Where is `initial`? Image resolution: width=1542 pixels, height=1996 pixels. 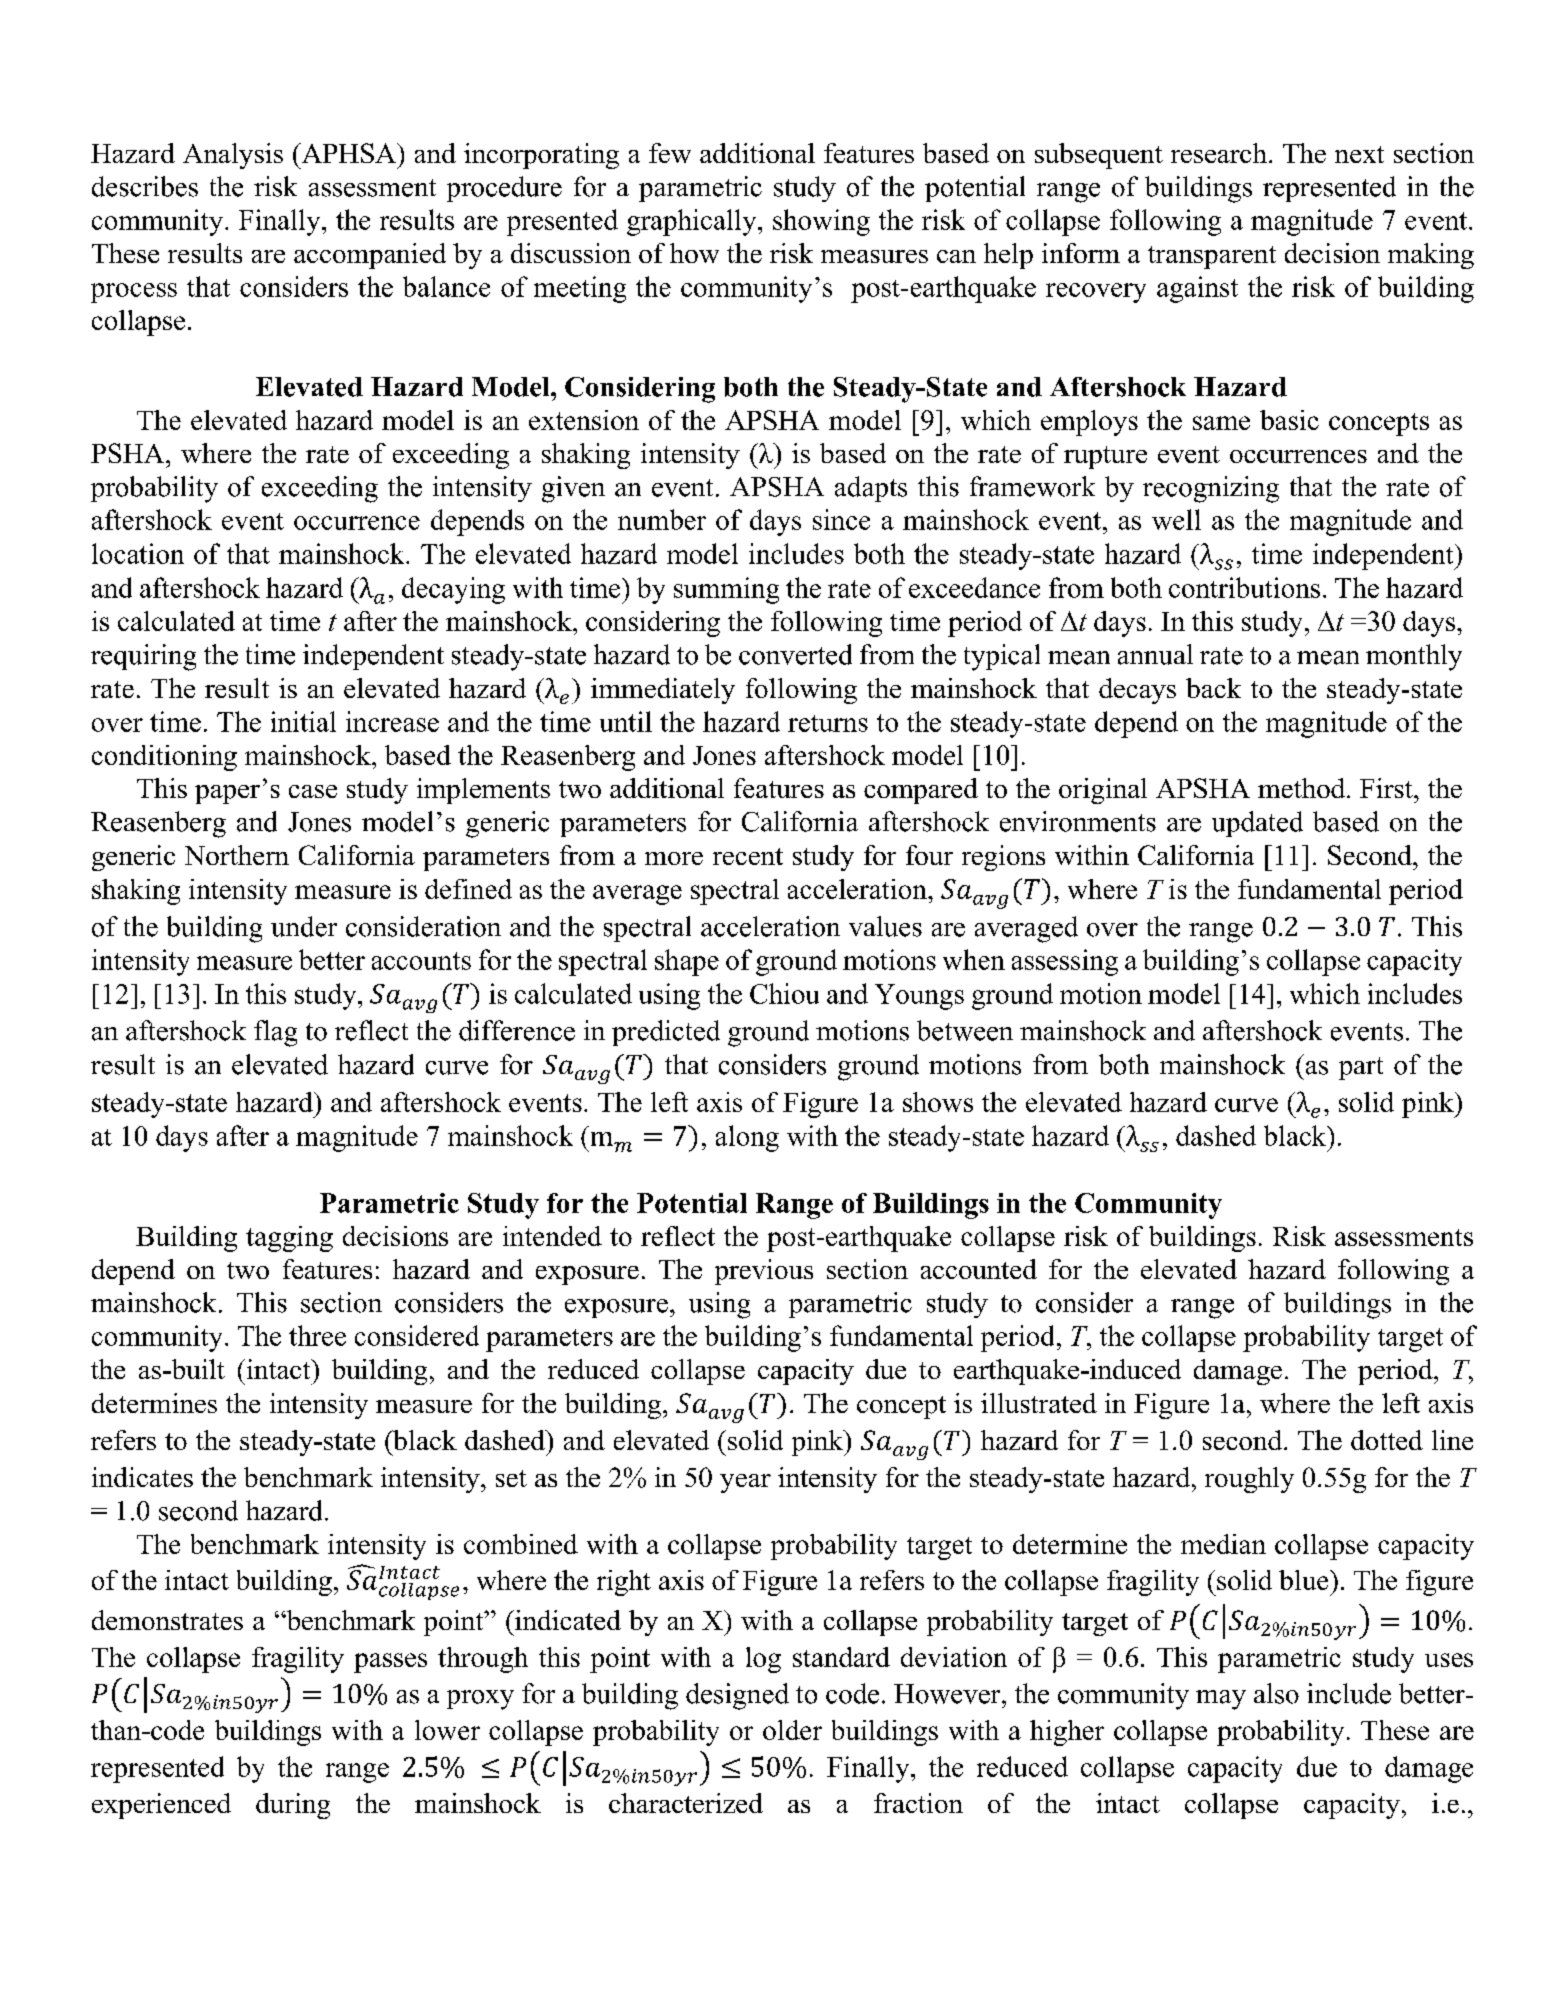 initial is located at coordinates (303, 721).
